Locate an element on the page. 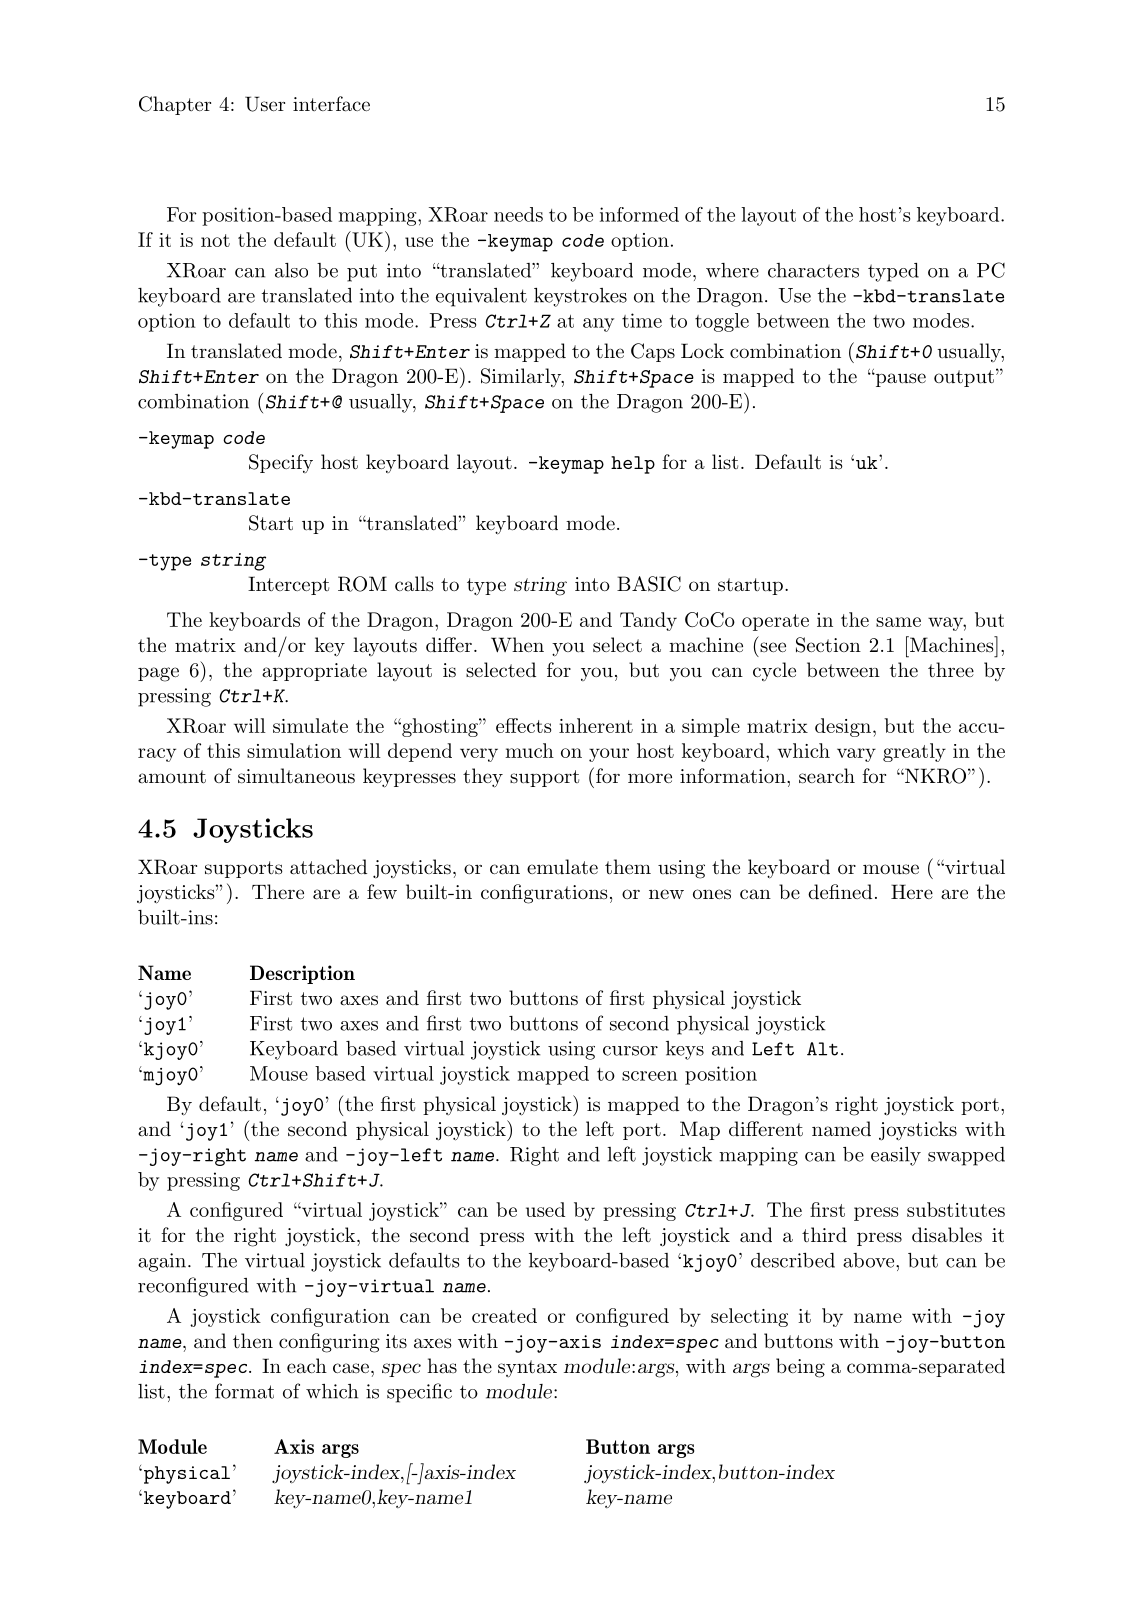 The image size is (1139, 1610). then is located at coordinates (253, 1340).
